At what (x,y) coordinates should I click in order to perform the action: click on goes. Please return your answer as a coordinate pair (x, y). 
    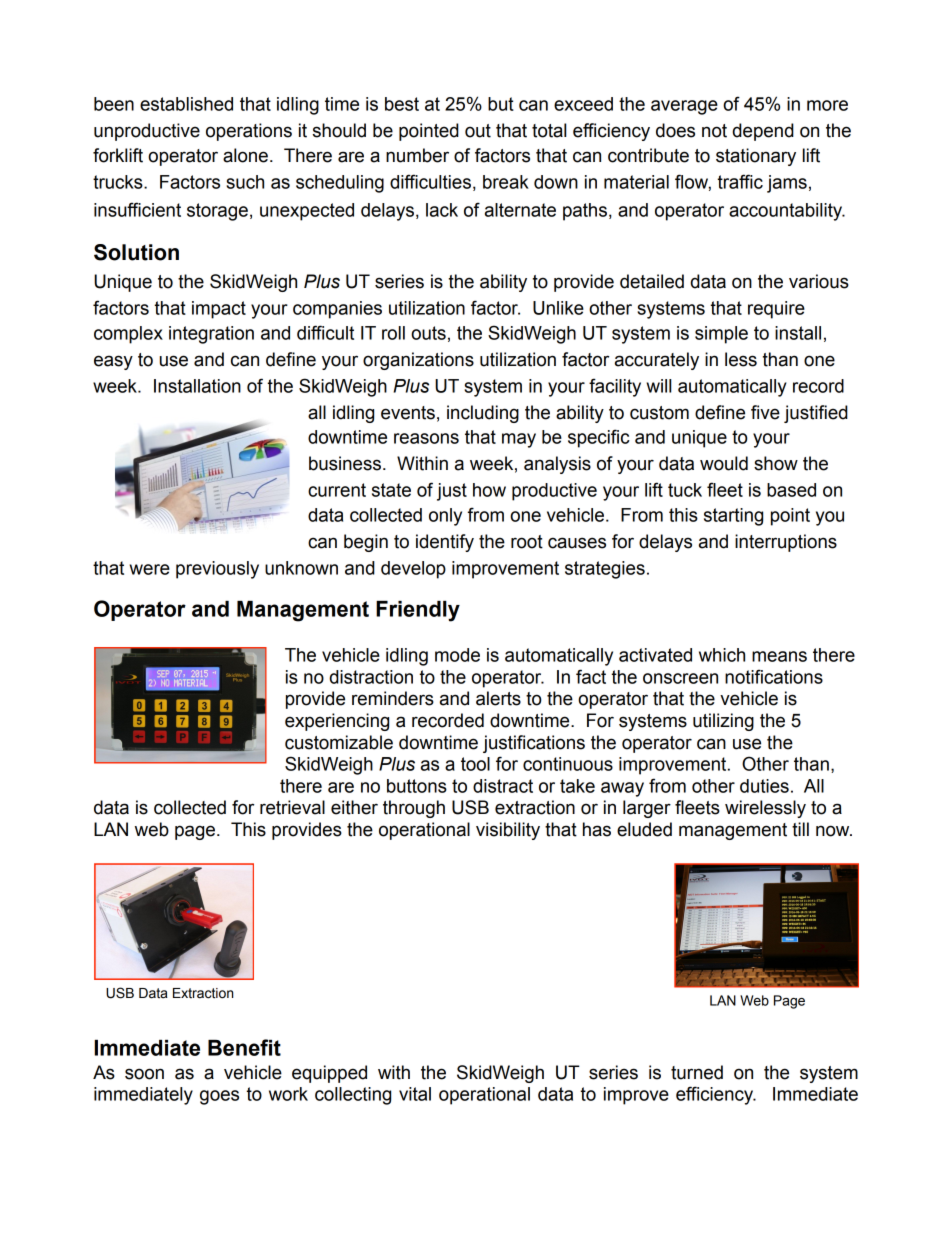
    Looking at the image, I should click on (219, 1097).
